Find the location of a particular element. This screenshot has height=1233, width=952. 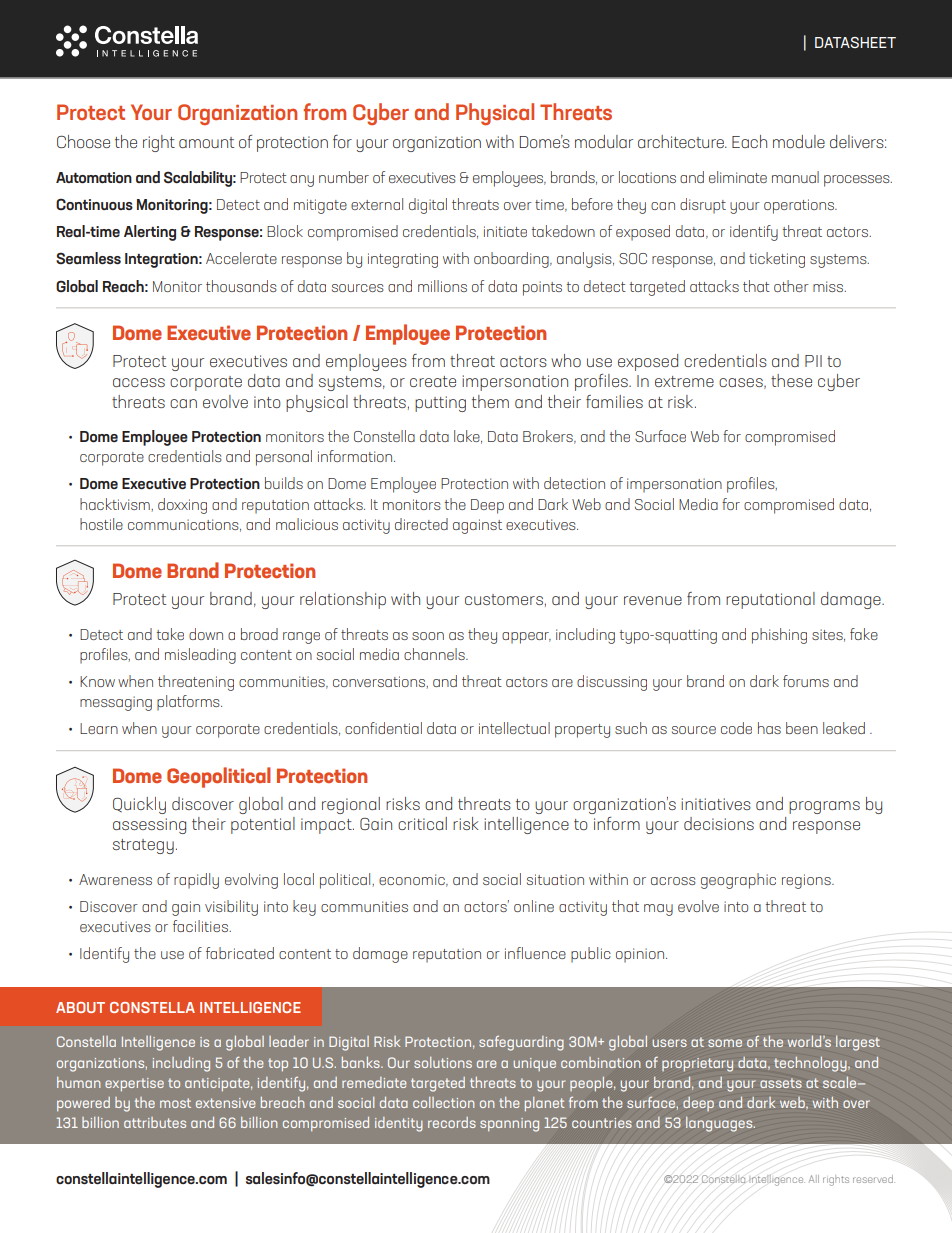

attributes is located at coordinates (155, 1122).
